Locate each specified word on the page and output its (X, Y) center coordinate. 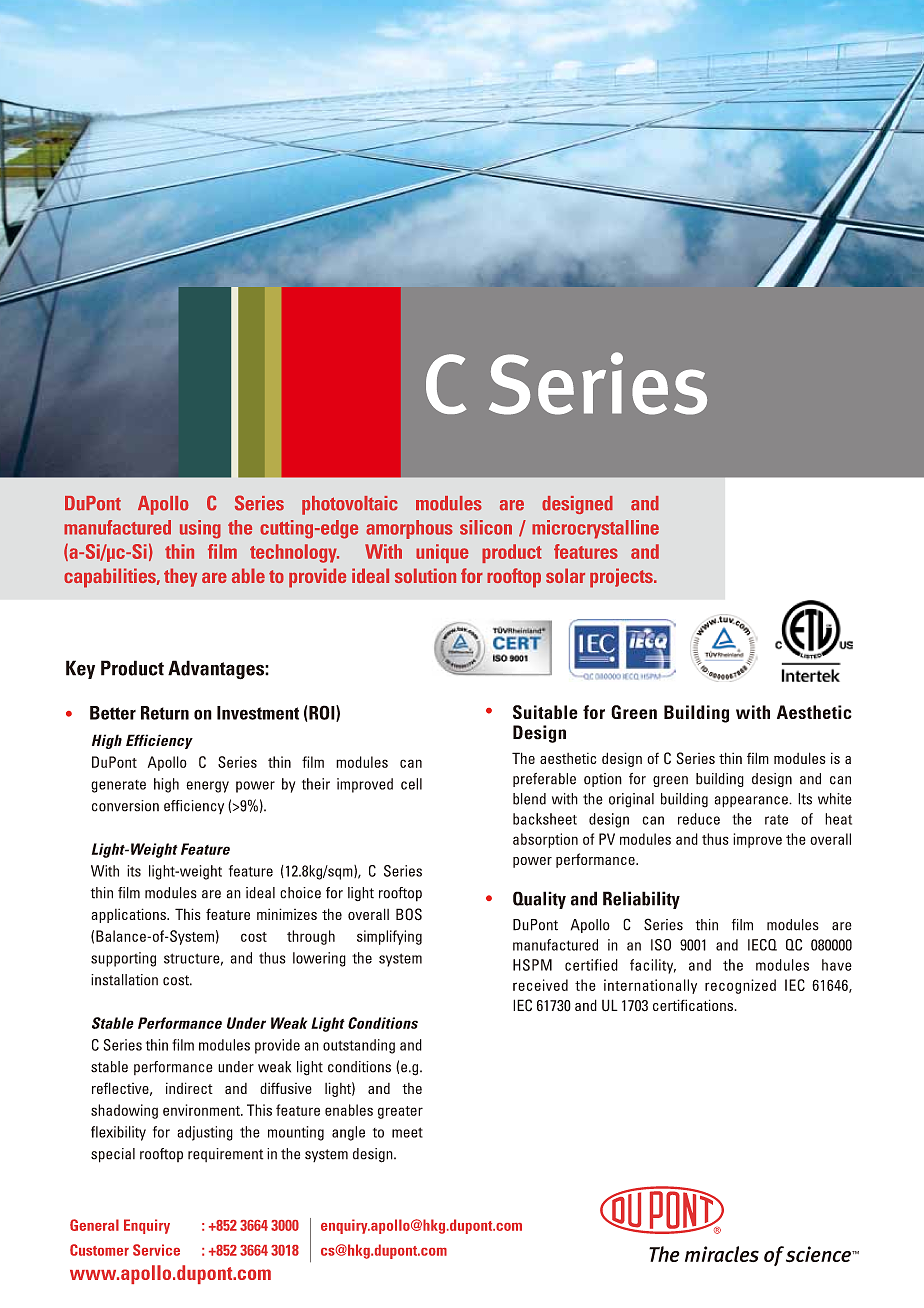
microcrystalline (595, 529)
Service (156, 1250)
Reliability (641, 900)
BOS (409, 914)
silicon (486, 527)
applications (129, 915)
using (200, 529)
